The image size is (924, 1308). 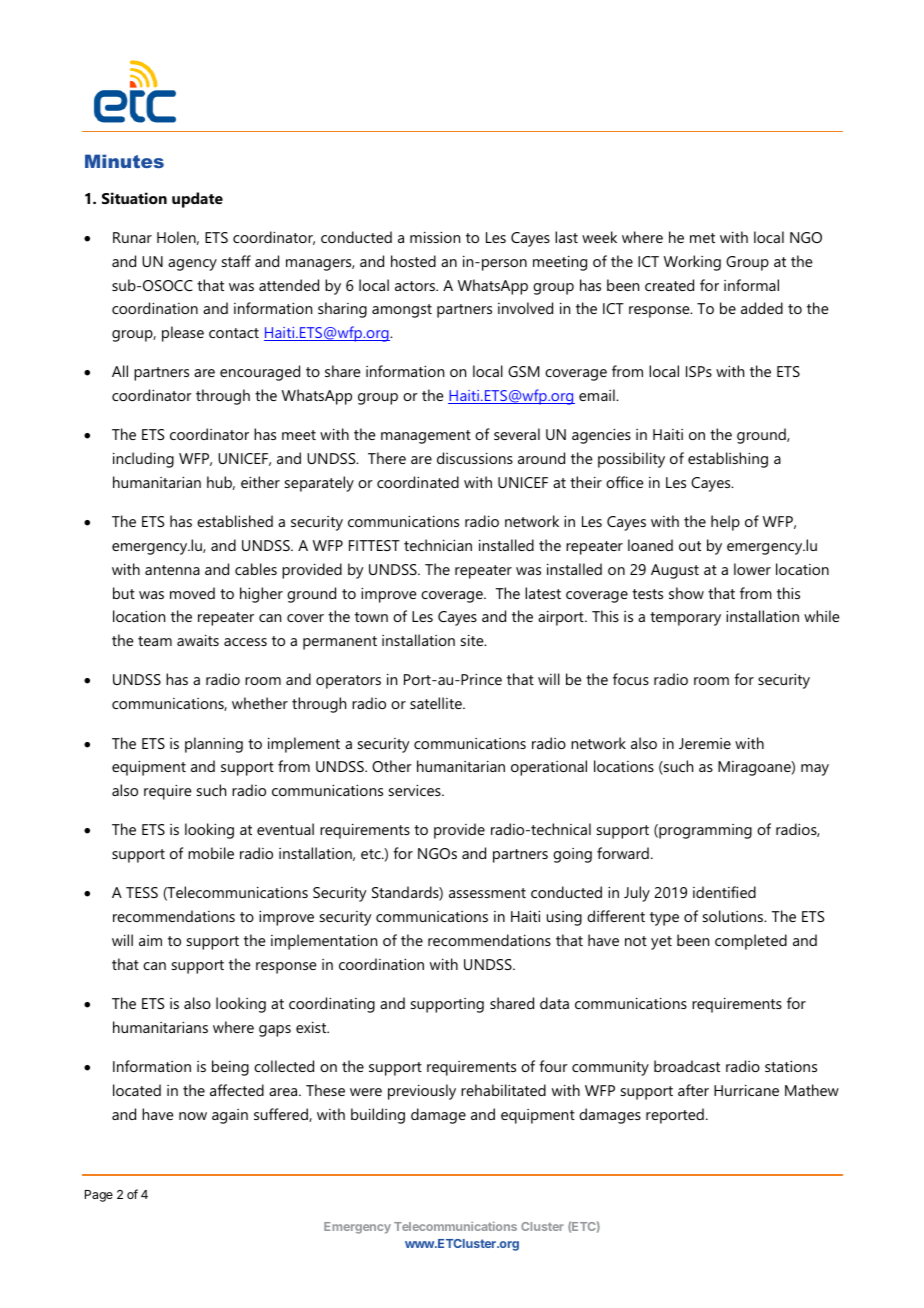 What do you see at coordinates (150, 940) in the screenshot?
I see `aim` at bounding box center [150, 940].
